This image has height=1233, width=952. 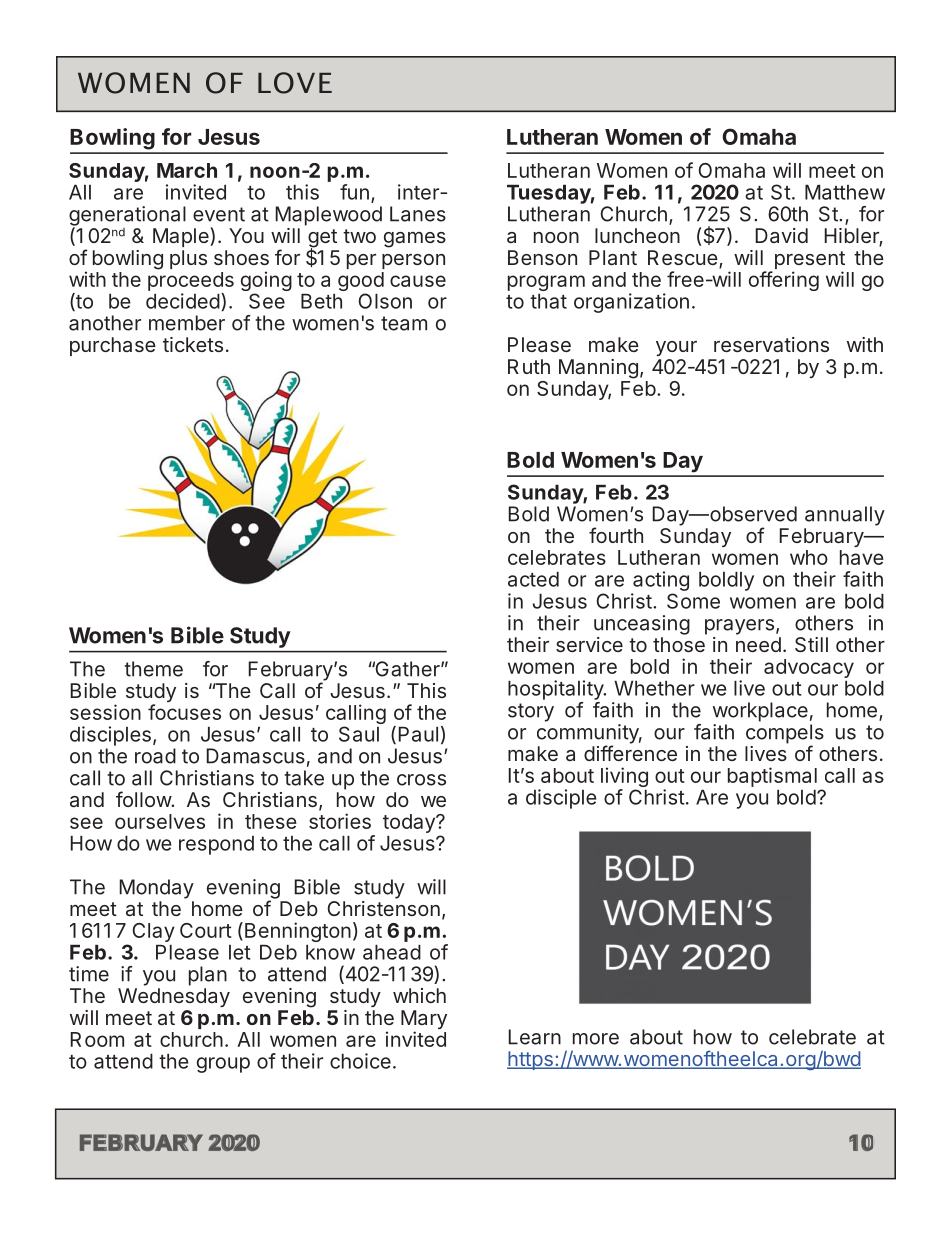 I want to click on Matthew, so click(x=845, y=192).
